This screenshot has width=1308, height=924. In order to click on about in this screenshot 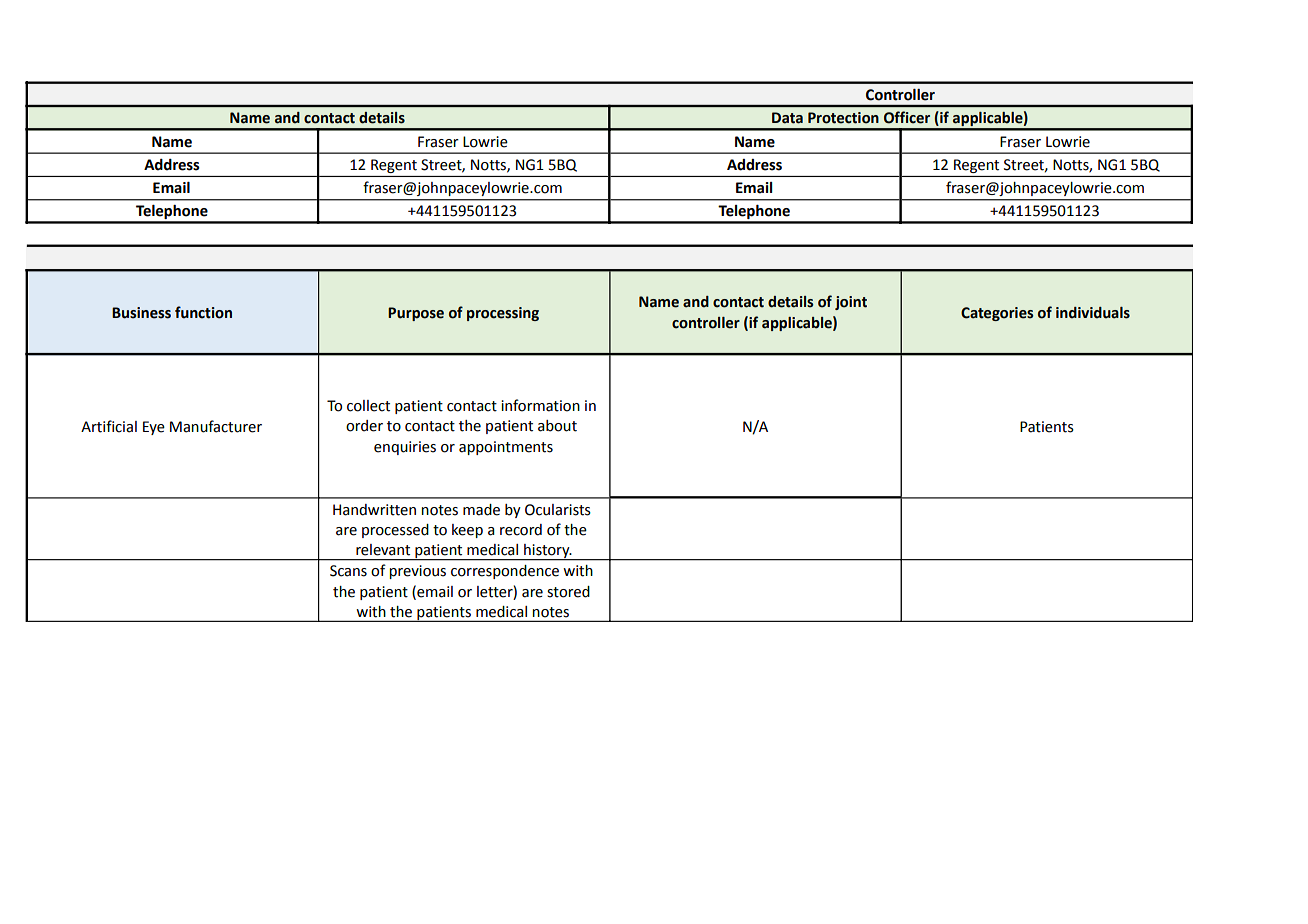, I will do `click(557, 426)`.
